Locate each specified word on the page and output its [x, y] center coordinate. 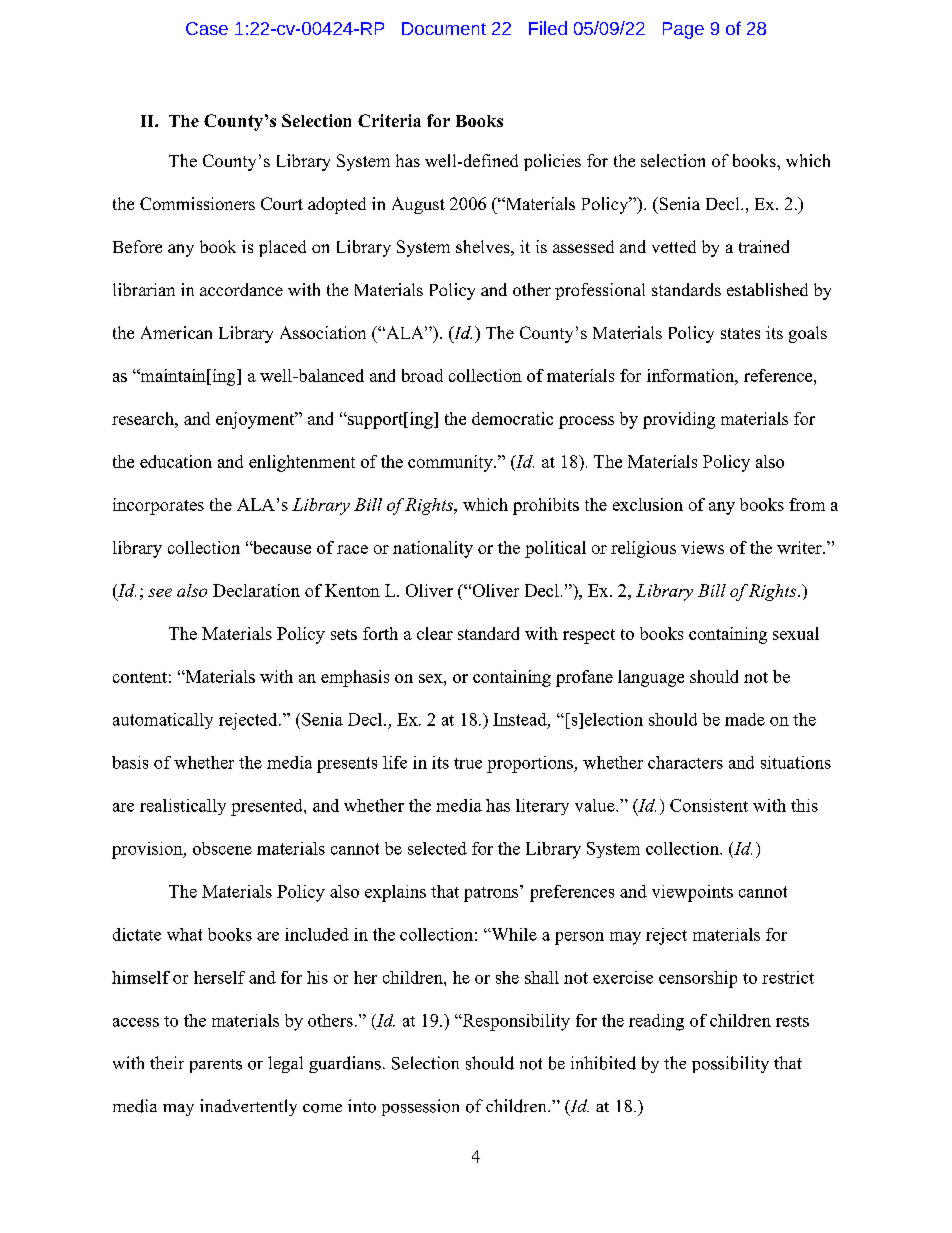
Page [683, 30]
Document [444, 28]
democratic [512, 418]
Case [207, 28]
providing [679, 420]
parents [216, 1066]
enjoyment [256, 420]
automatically [163, 721]
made [745, 719]
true [468, 763]
